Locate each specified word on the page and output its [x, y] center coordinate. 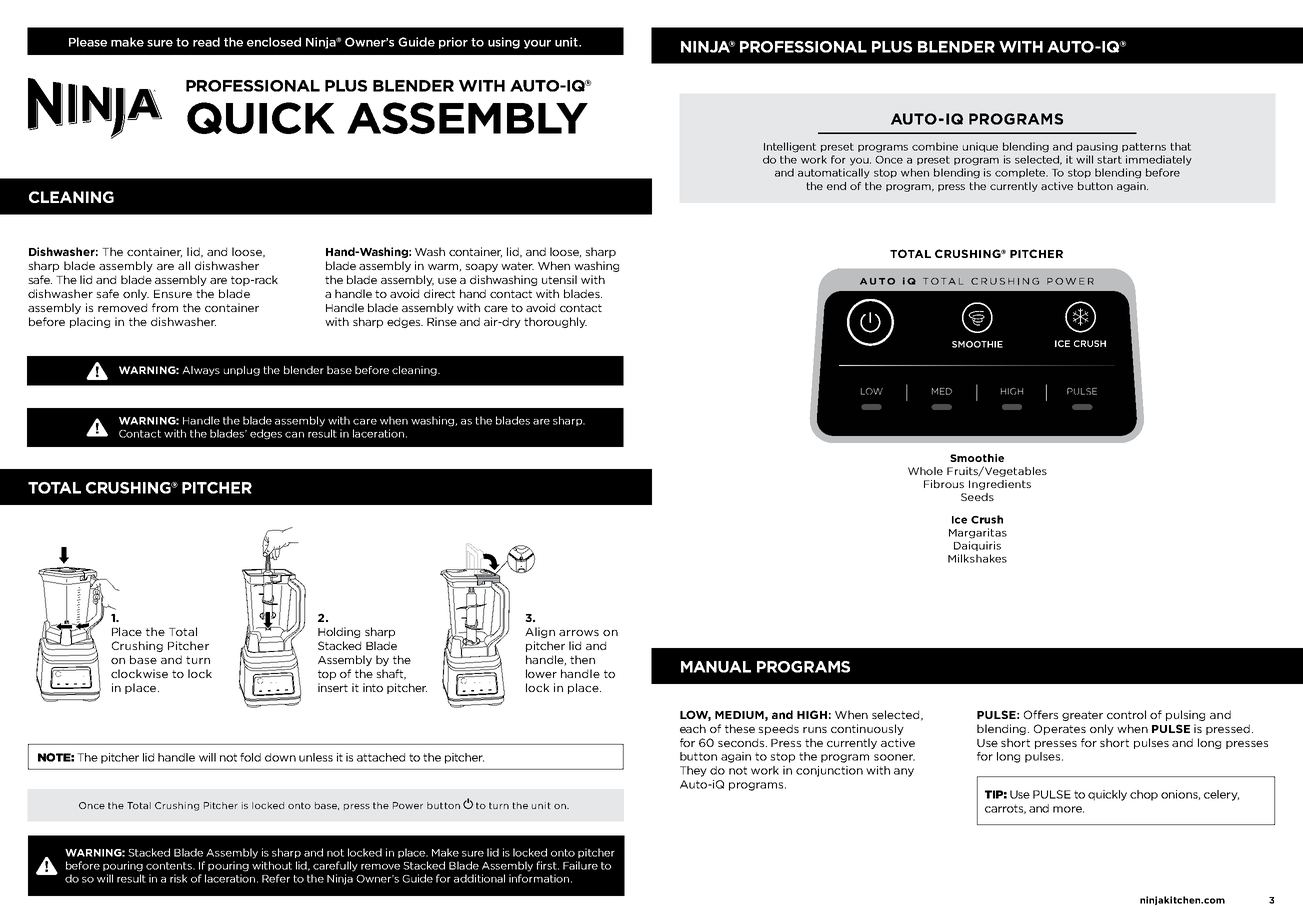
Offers [1041, 714]
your [537, 44]
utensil [559, 279]
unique [980, 147]
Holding [339, 632]
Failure [580, 865]
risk [178, 878]
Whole [925, 471]
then [582, 659]
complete [1021, 173]
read [206, 42]
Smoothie [977, 458]
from [165, 307]
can [294, 435]
